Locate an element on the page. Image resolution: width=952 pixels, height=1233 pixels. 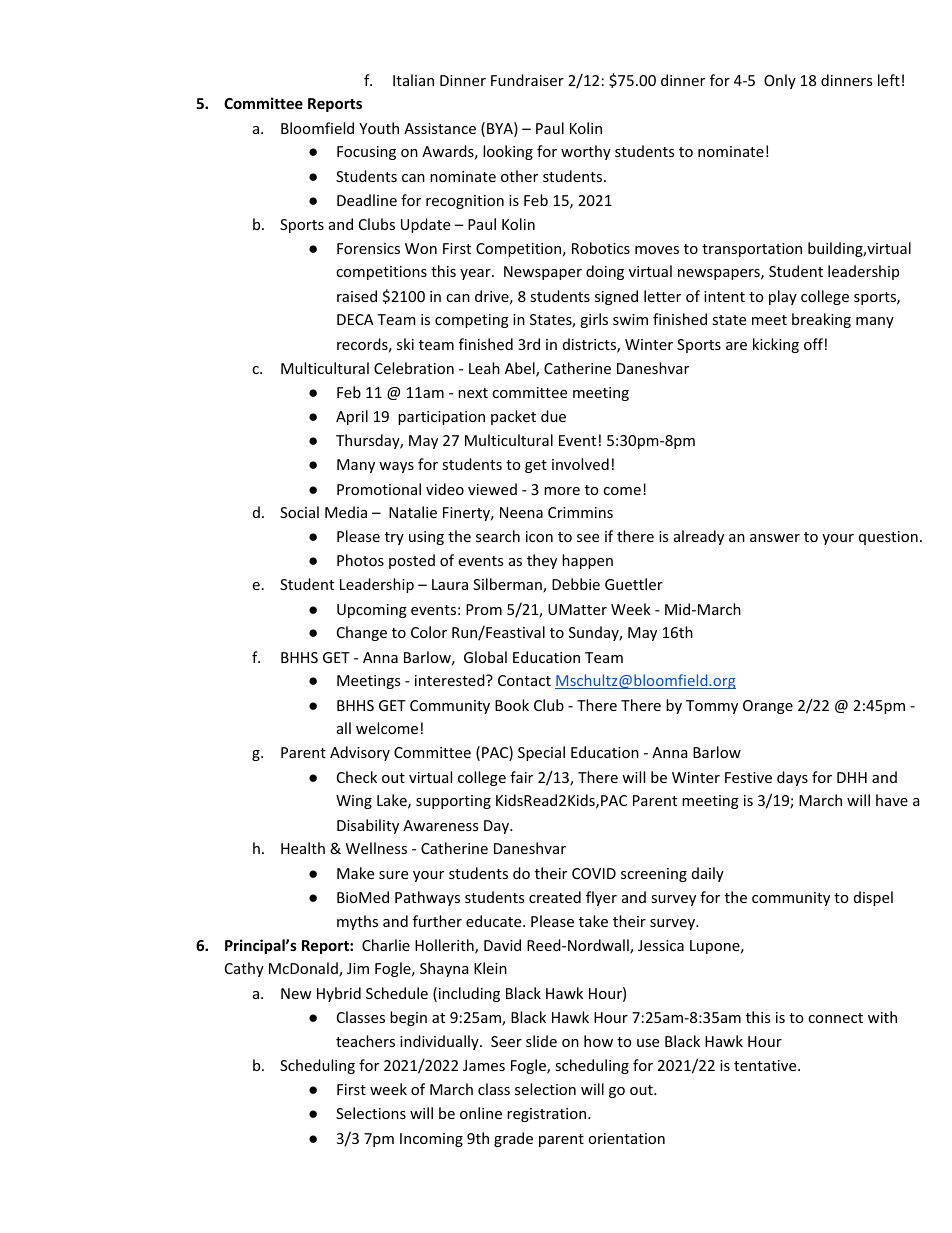
Debbie is located at coordinates (576, 584).
